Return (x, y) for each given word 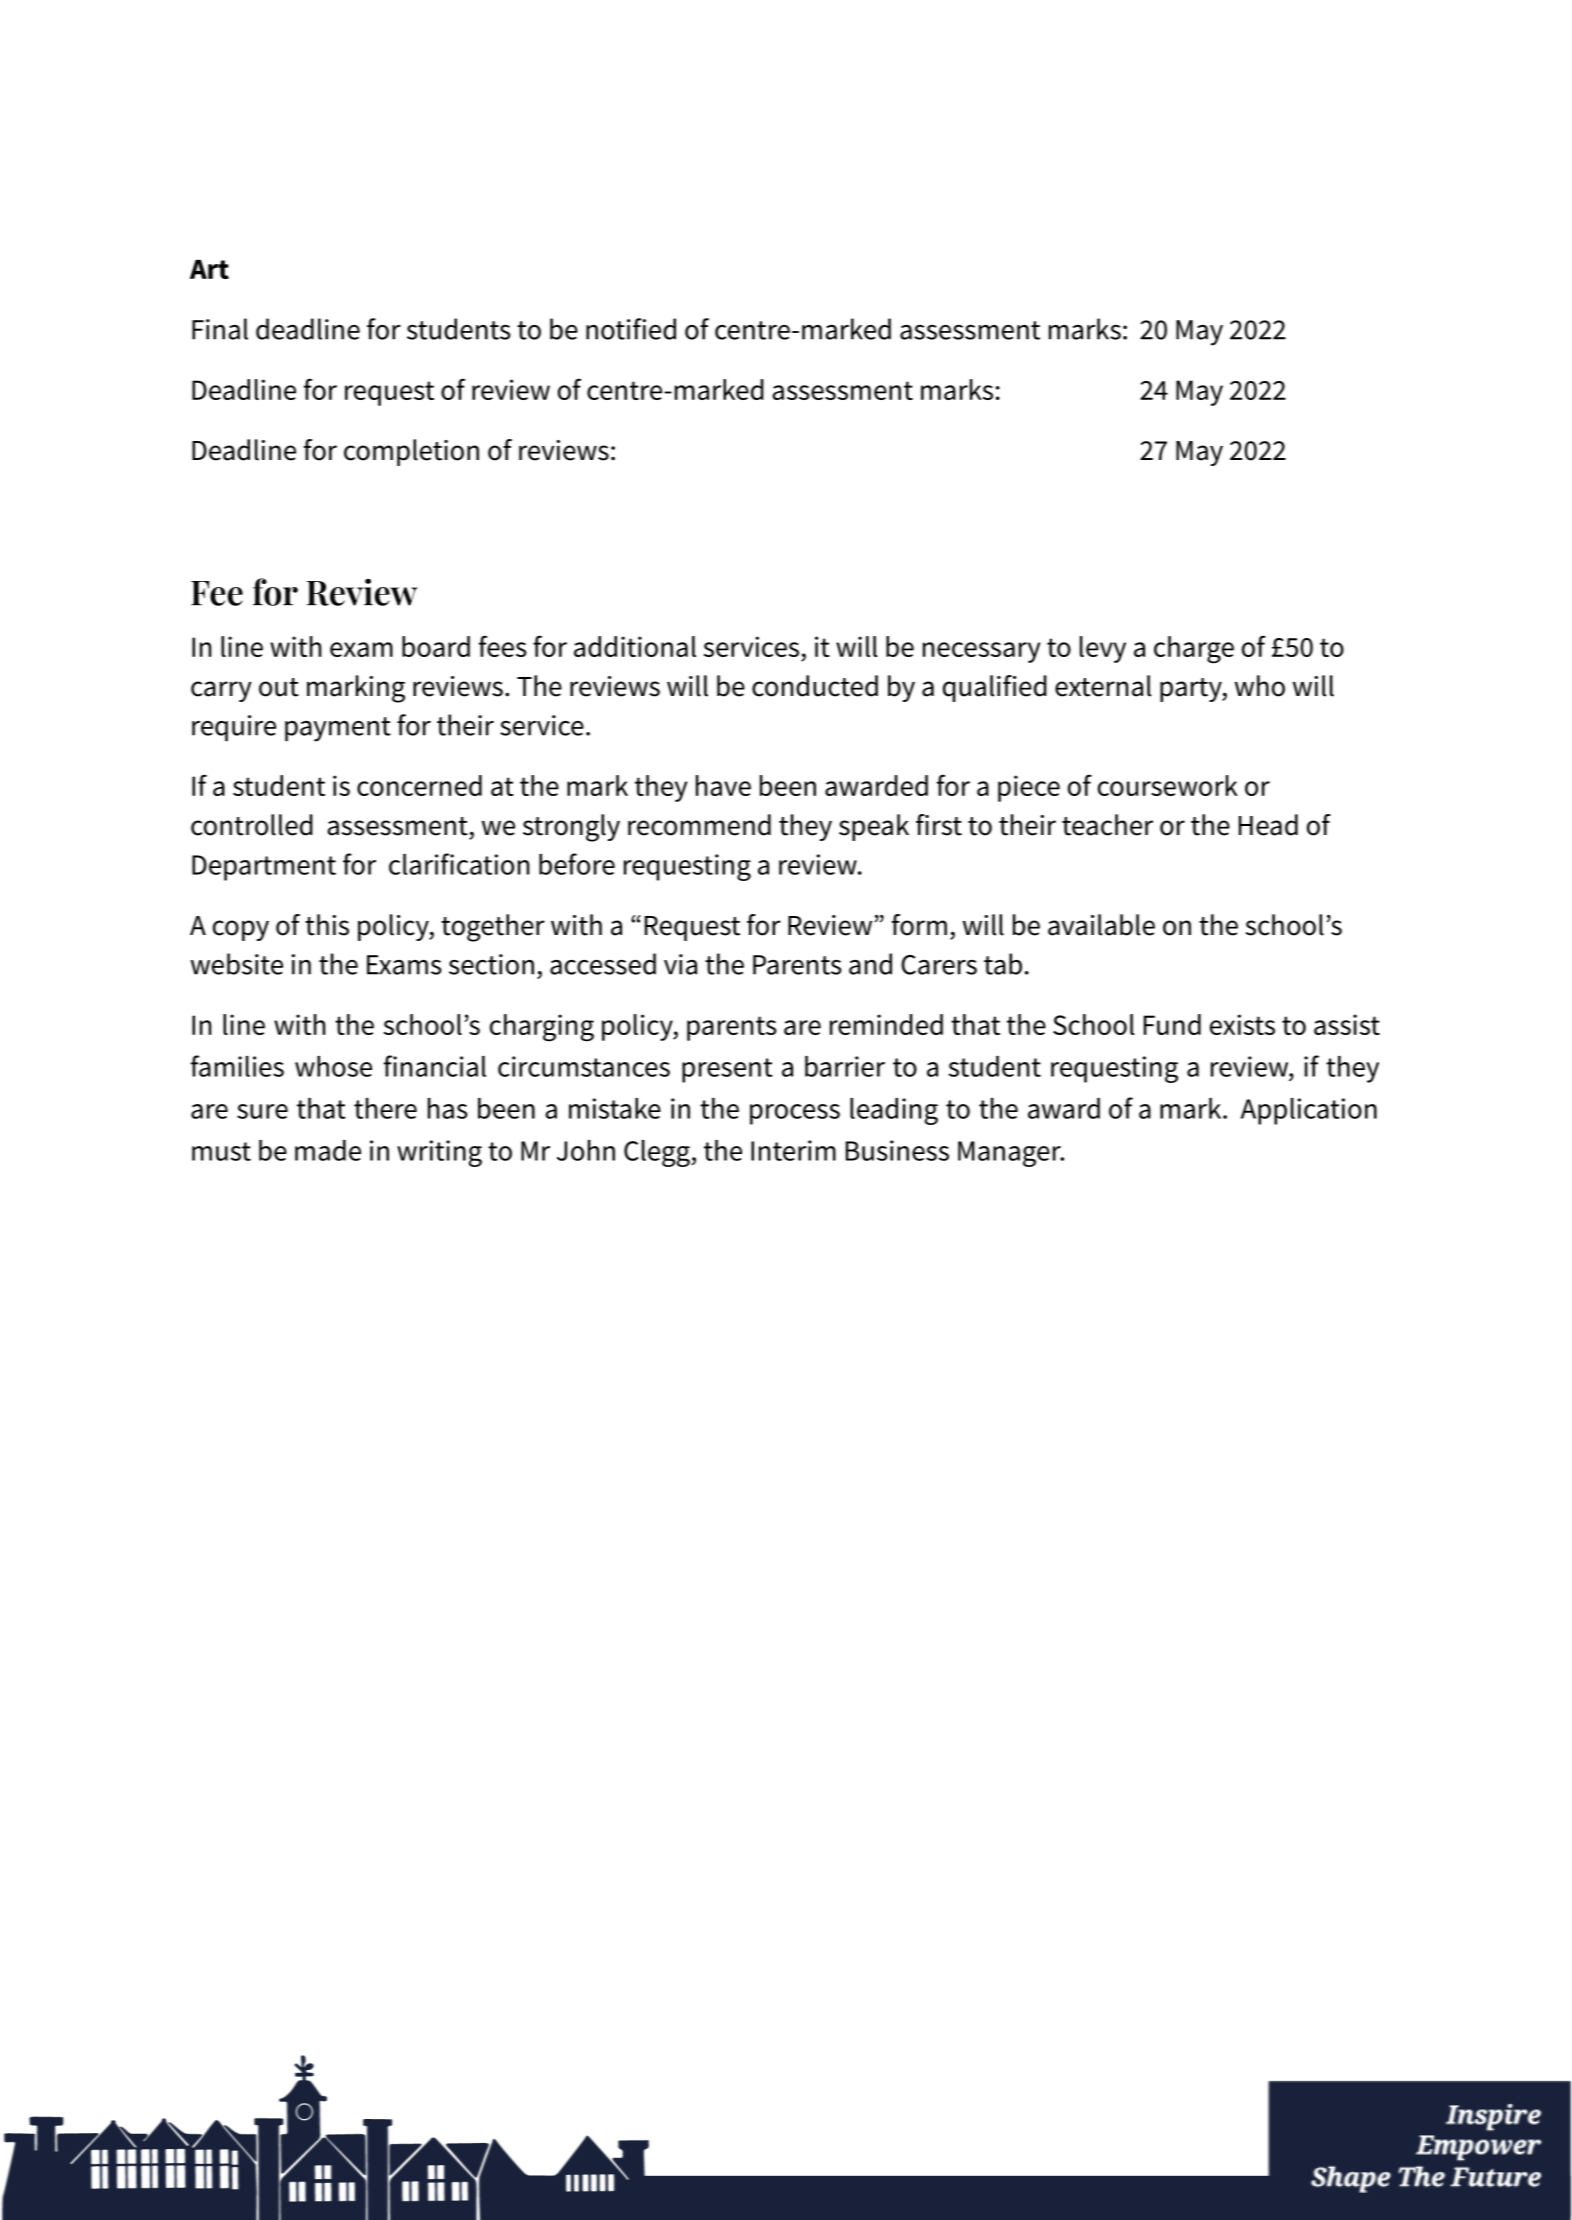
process (795, 1114)
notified (631, 329)
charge (1194, 650)
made (328, 1150)
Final (220, 329)
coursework (1168, 785)
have (723, 785)
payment (338, 729)
